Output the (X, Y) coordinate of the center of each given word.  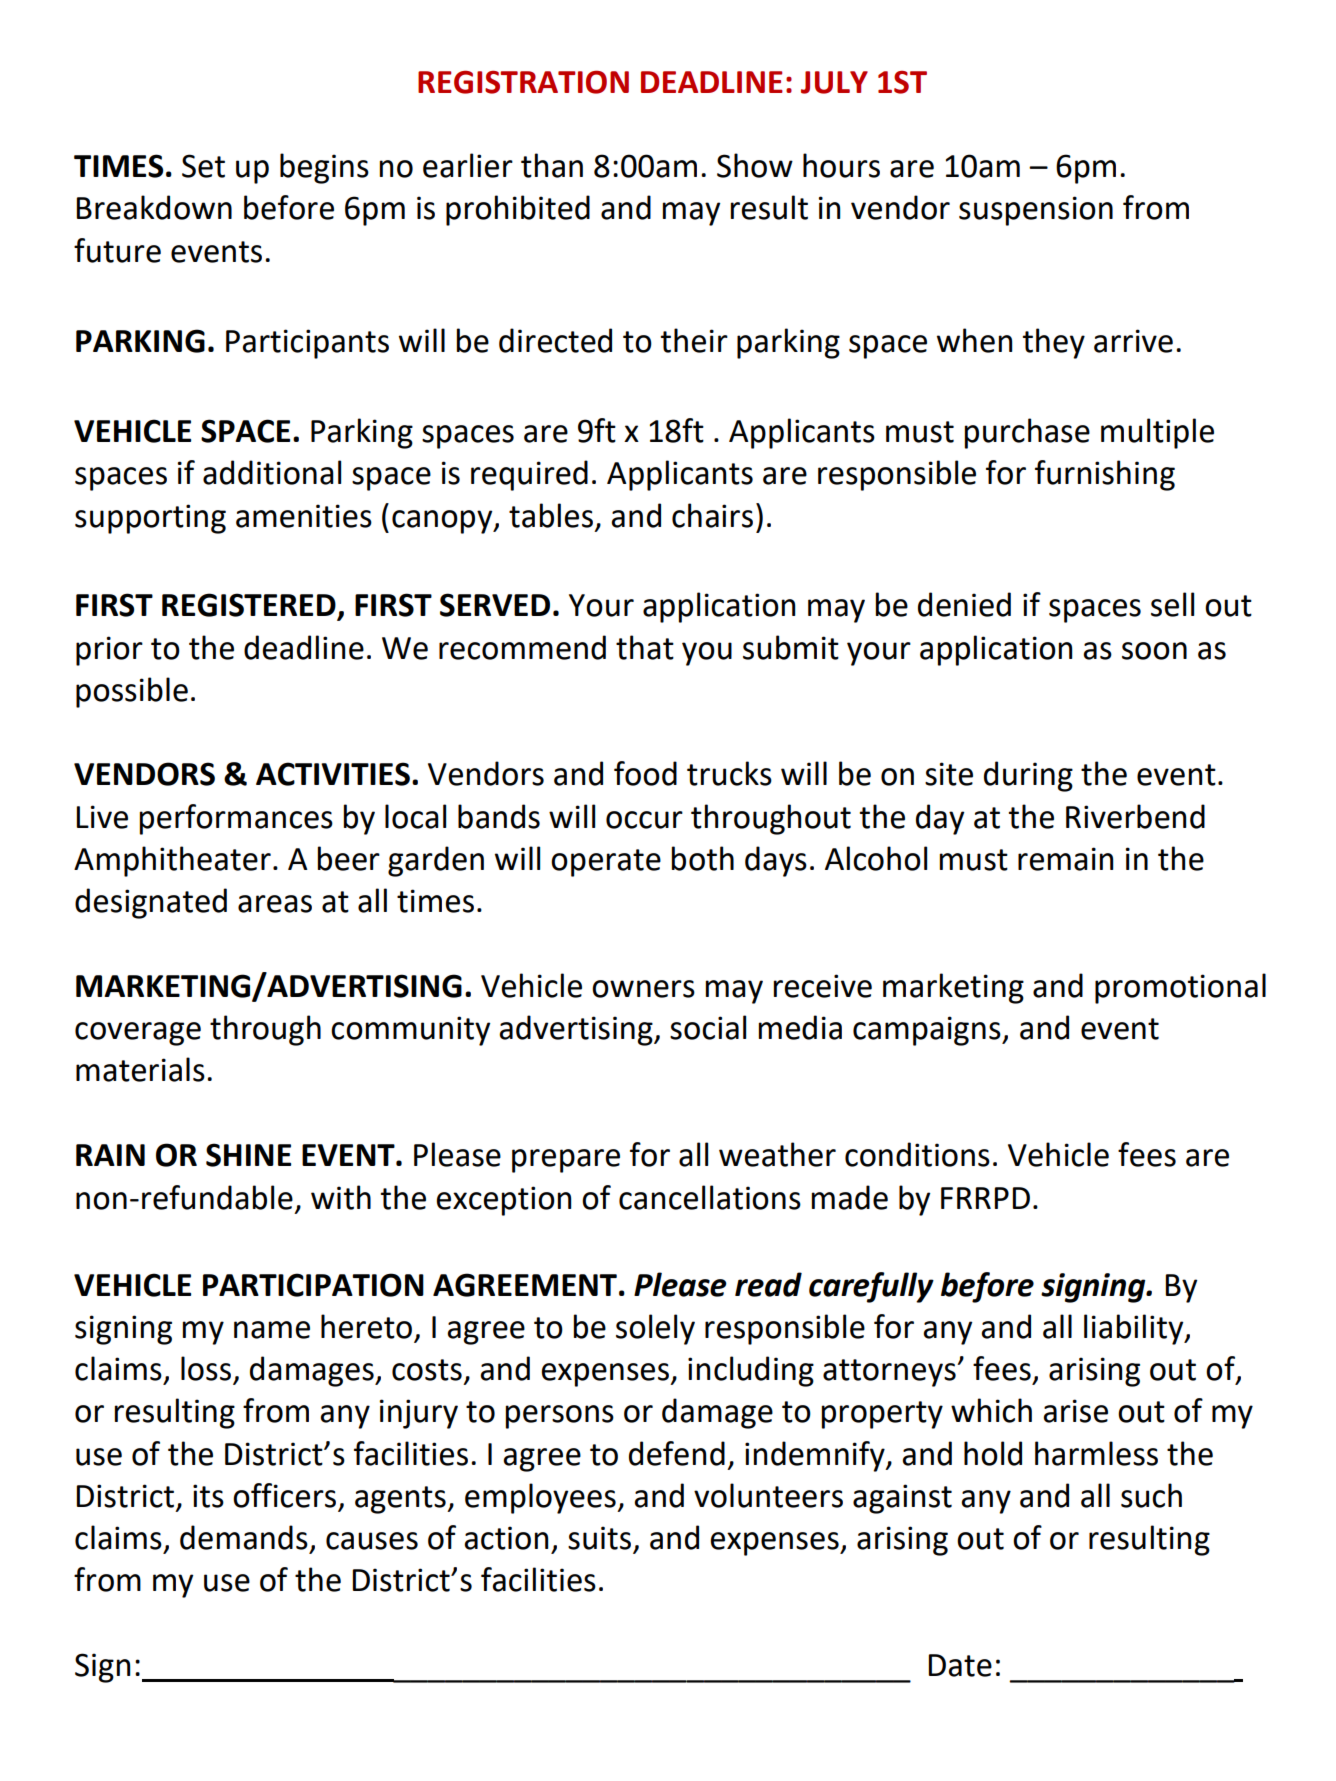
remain (1065, 859)
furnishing (1105, 475)
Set (203, 166)
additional (272, 472)
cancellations (710, 1197)
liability (1135, 1329)
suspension (1036, 211)
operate (606, 863)
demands (244, 1537)
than (552, 165)
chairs (712, 515)
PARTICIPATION (313, 1285)
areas (275, 904)
